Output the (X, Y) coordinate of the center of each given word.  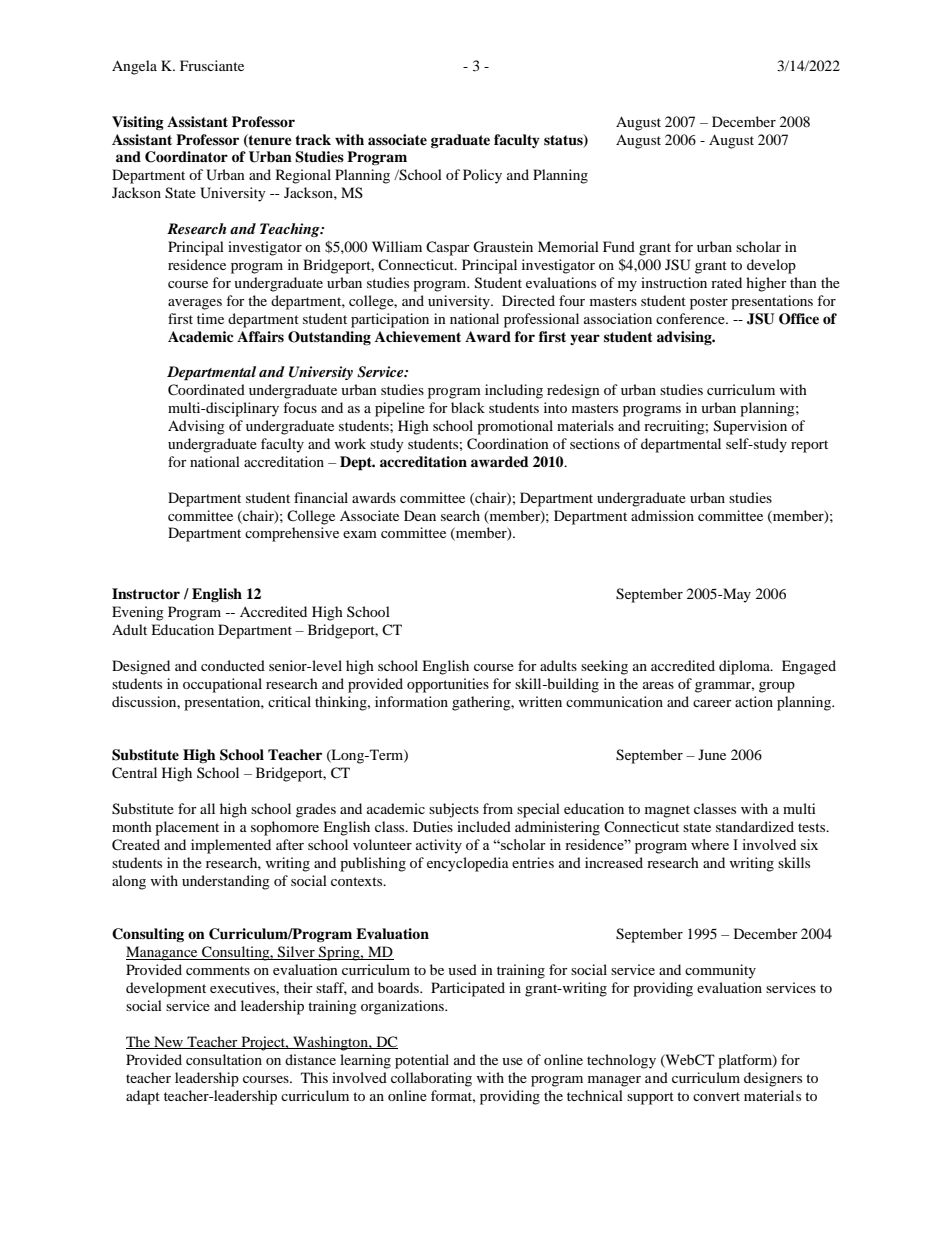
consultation (224, 1059)
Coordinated (206, 390)
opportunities (448, 685)
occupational (222, 685)
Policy (482, 176)
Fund (619, 246)
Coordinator (186, 157)
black (468, 407)
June (712, 754)
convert (716, 1096)
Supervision (750, 427)
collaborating (431, 1079)
